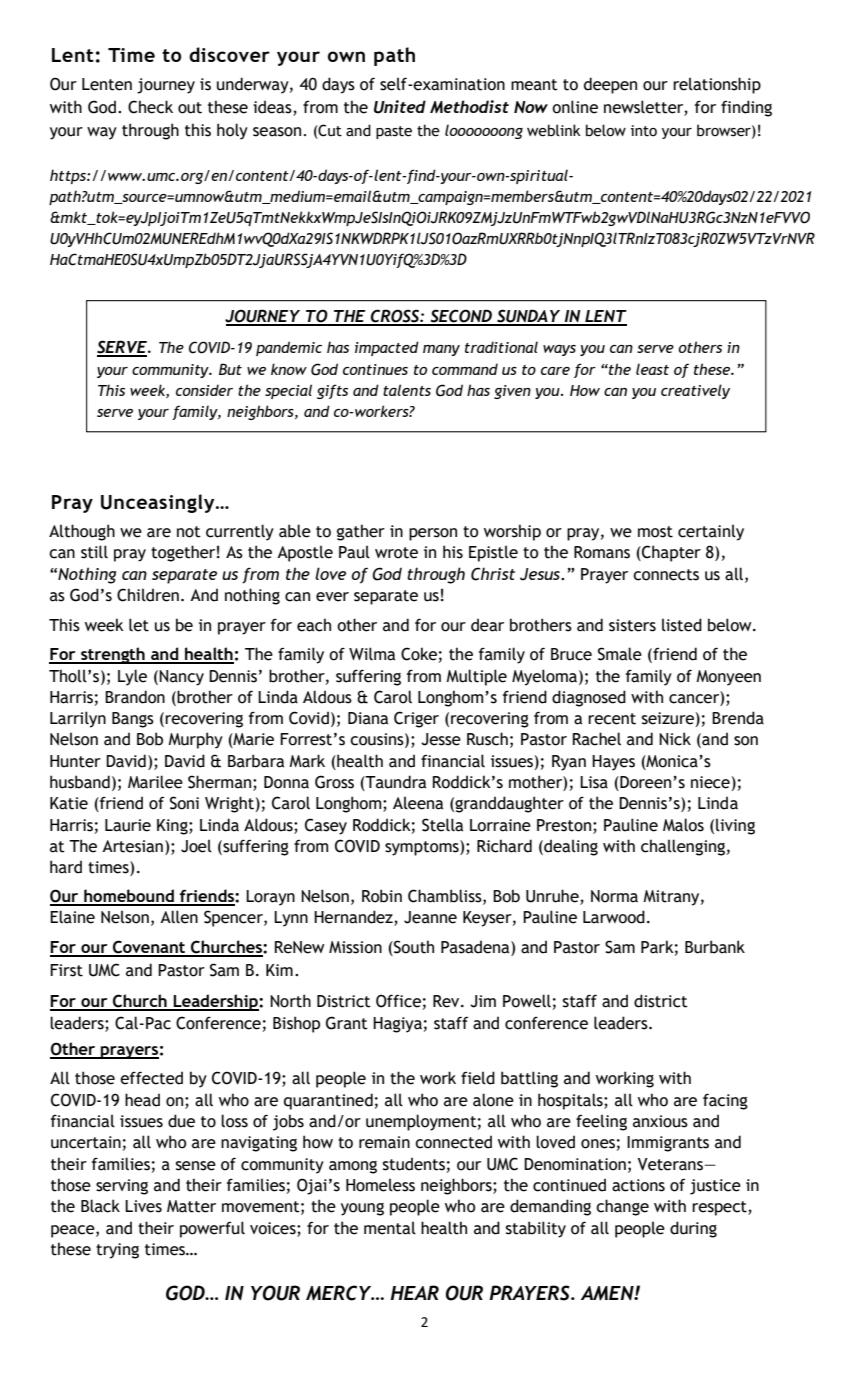 This document has height=1400, width=849. Describe the element at coordinates (117, 1251) in the document. I see `trying` at that location.
